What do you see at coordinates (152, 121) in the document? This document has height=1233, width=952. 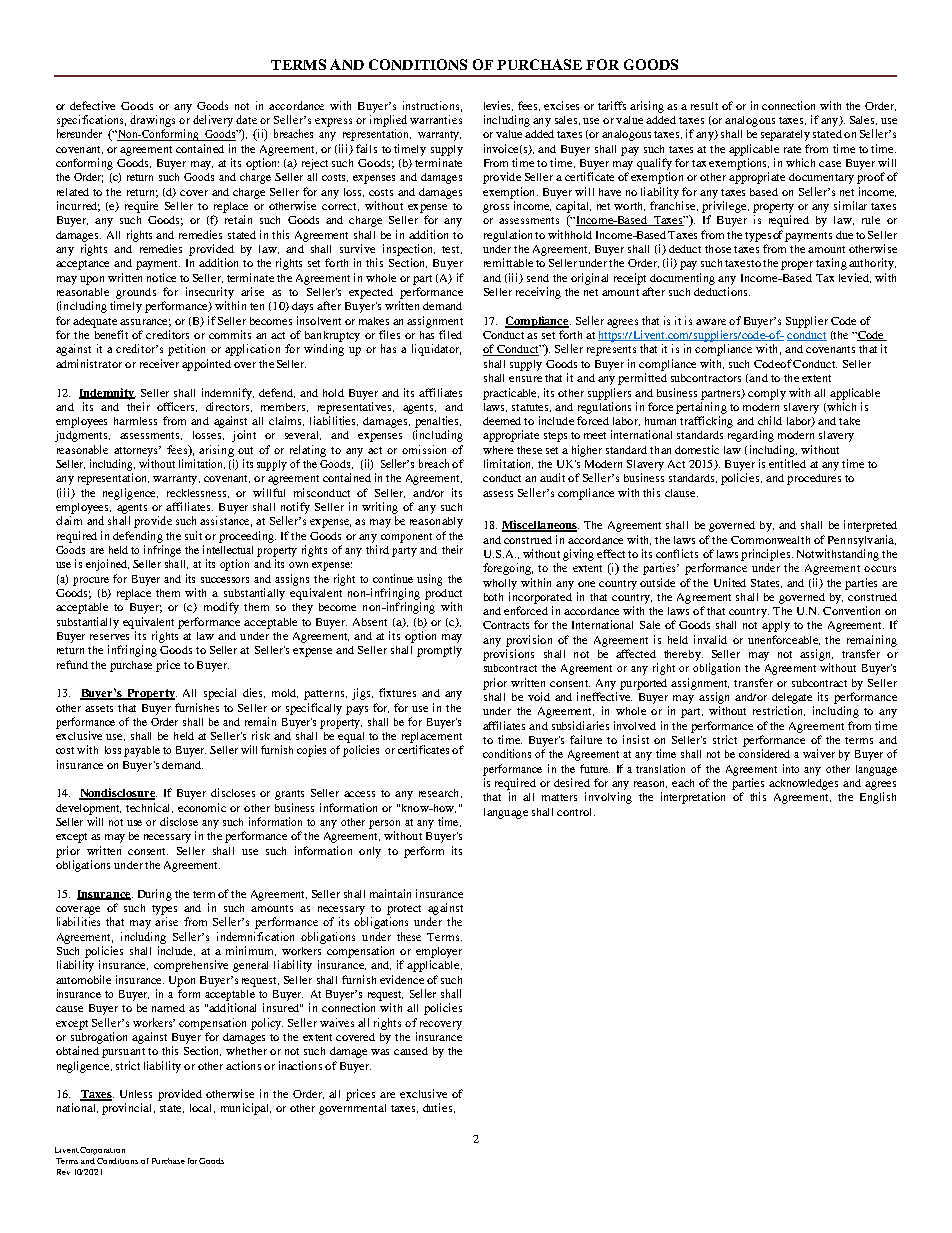 I see `drawings` at bounding box center [152, 121].
